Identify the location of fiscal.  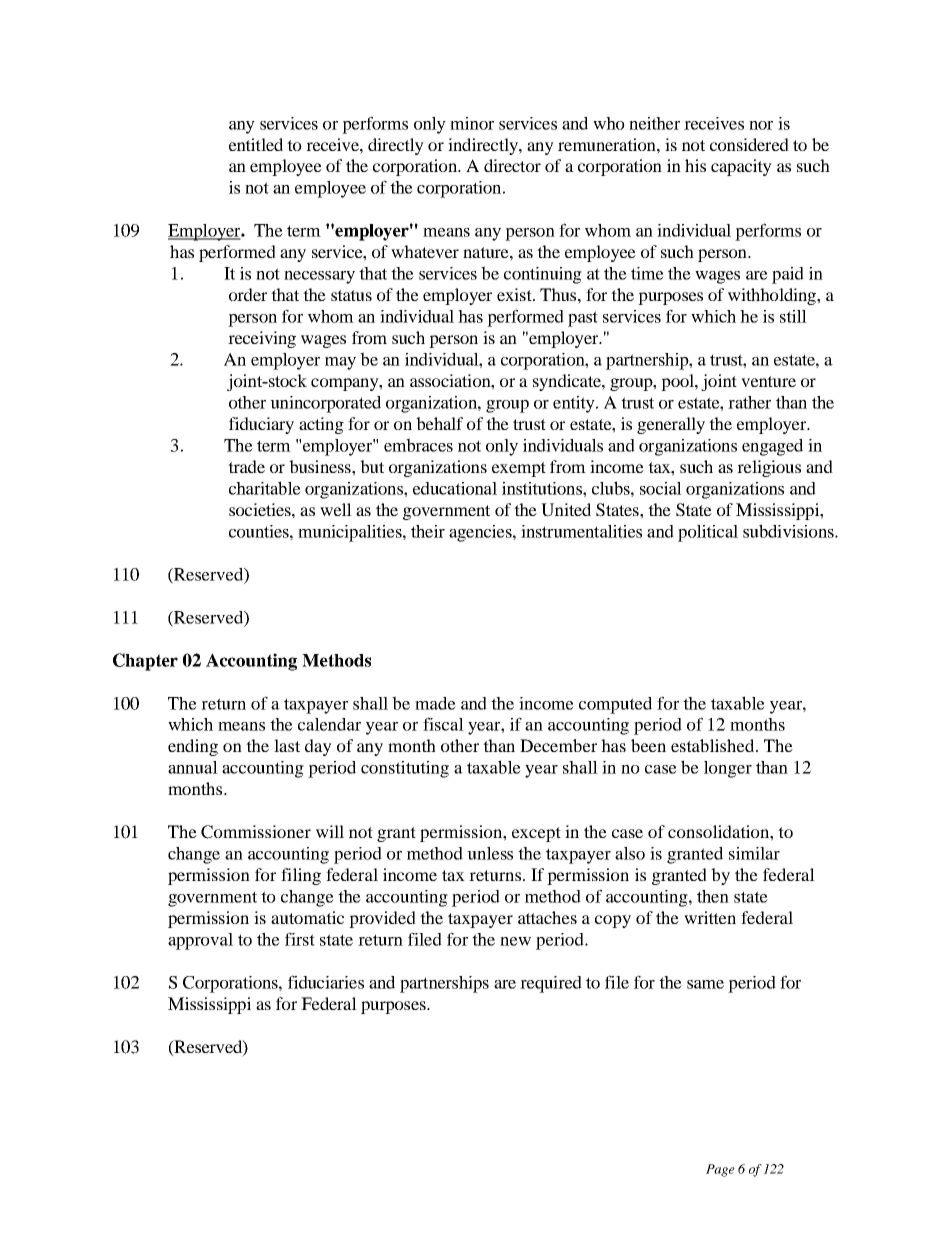
(443, 724).
